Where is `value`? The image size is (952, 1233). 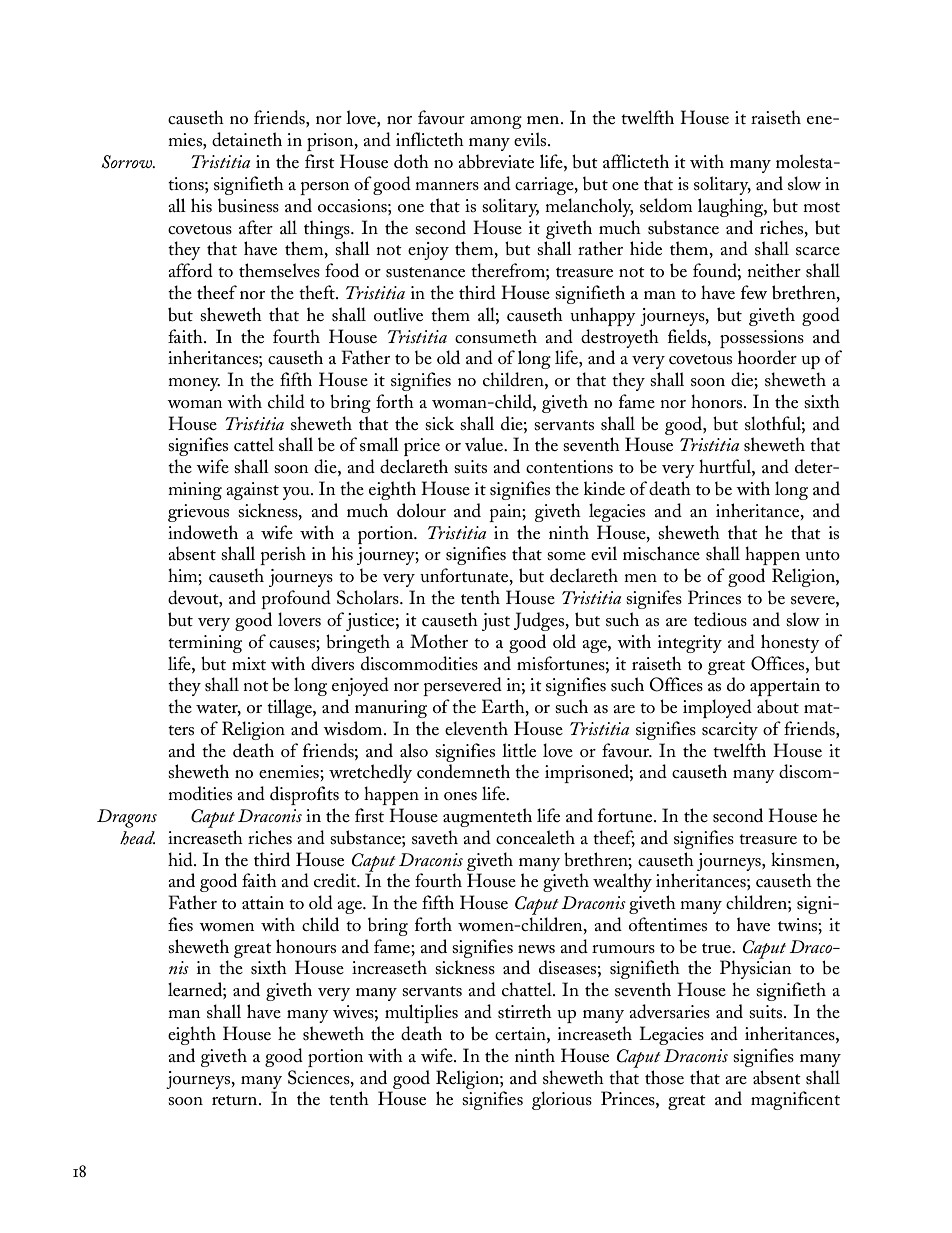
value is located at coordinates (485, 444).
